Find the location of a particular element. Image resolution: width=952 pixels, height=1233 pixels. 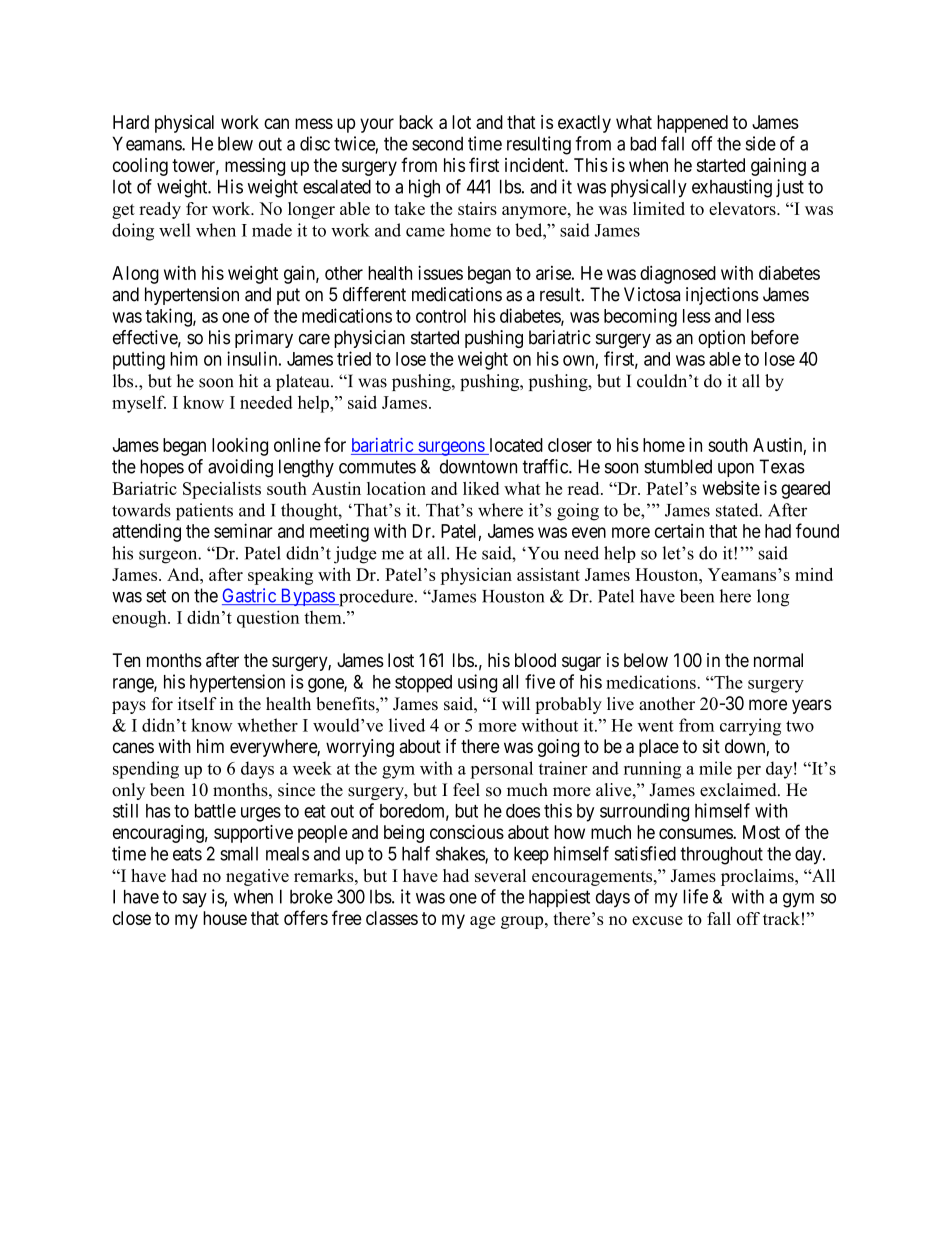

normal is located at coordinates (778, 660).
